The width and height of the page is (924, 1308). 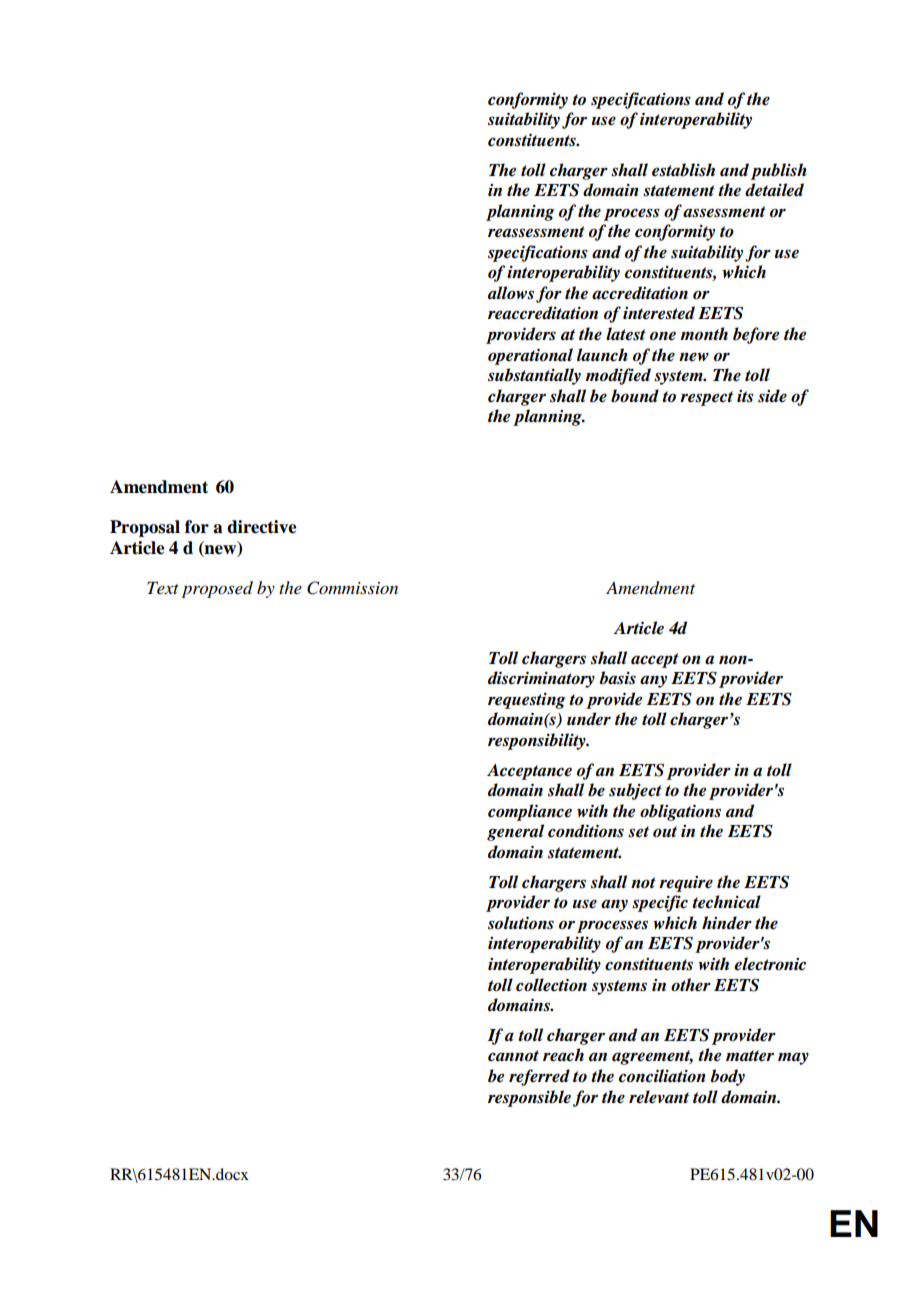 I want to click on cannot, so click(x=513, y=1056).
